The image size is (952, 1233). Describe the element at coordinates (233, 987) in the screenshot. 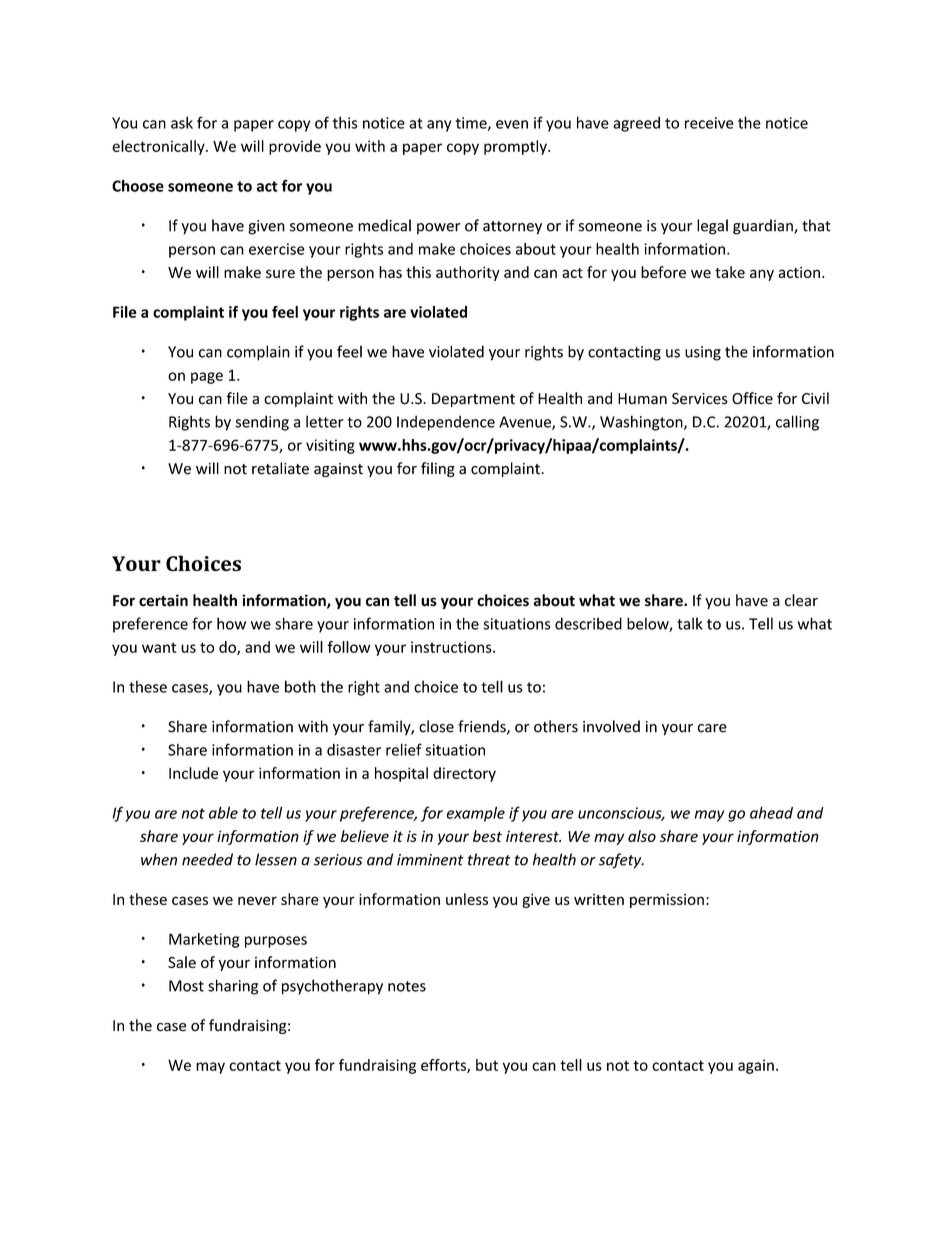

I see `sharing` at that location.
